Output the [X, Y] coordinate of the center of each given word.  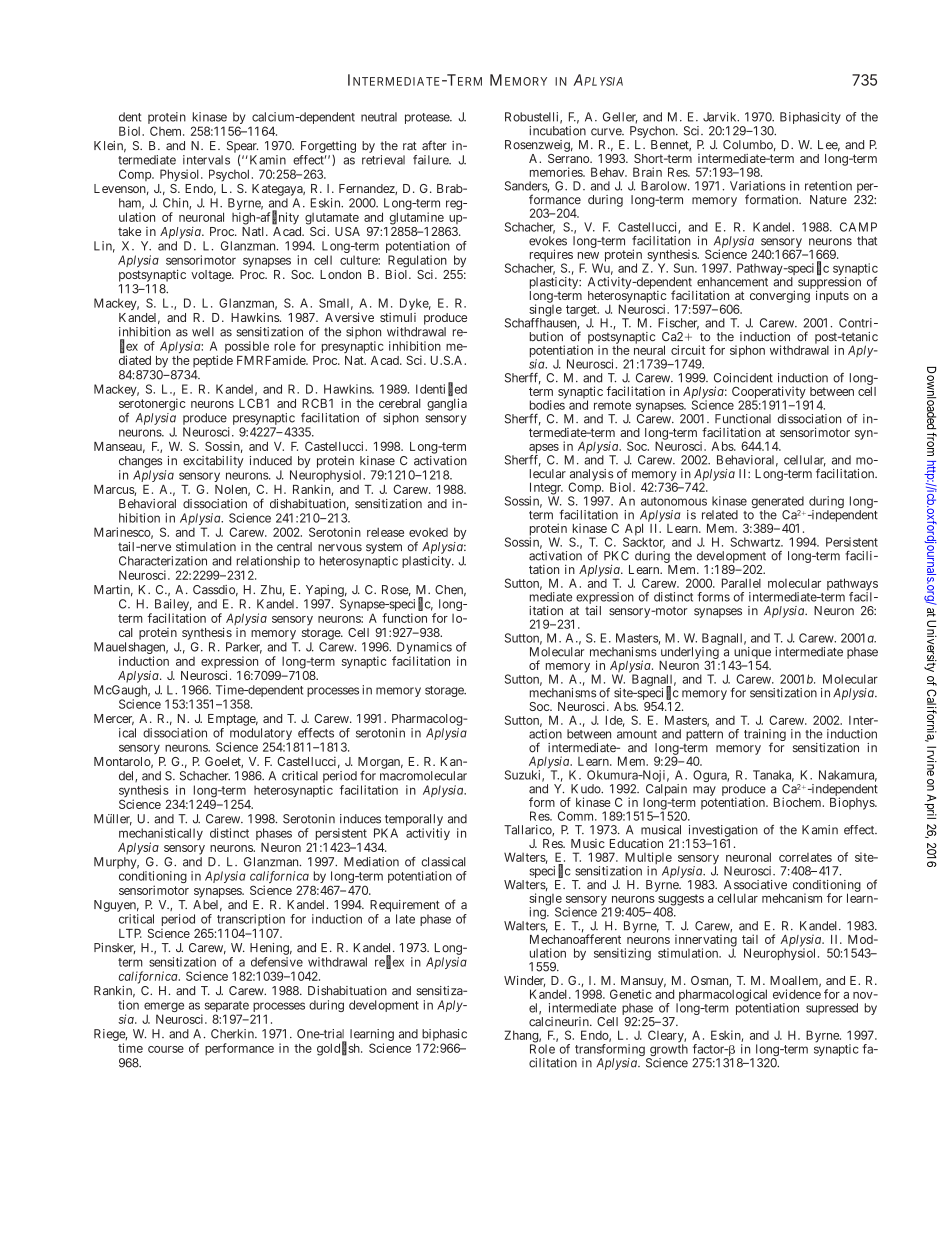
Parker [244, 648]
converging [780, 296]
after [434, 145]
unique [752, 654]
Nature [828, 200]
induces [360, 819]
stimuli [398, 317]
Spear [242, 147]
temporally [414, 820]
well [203, 332]
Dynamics [423, 649]
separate [227, 1008]
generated [778, 503]
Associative [755, 885]
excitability [213, 462]
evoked [428, 532]
